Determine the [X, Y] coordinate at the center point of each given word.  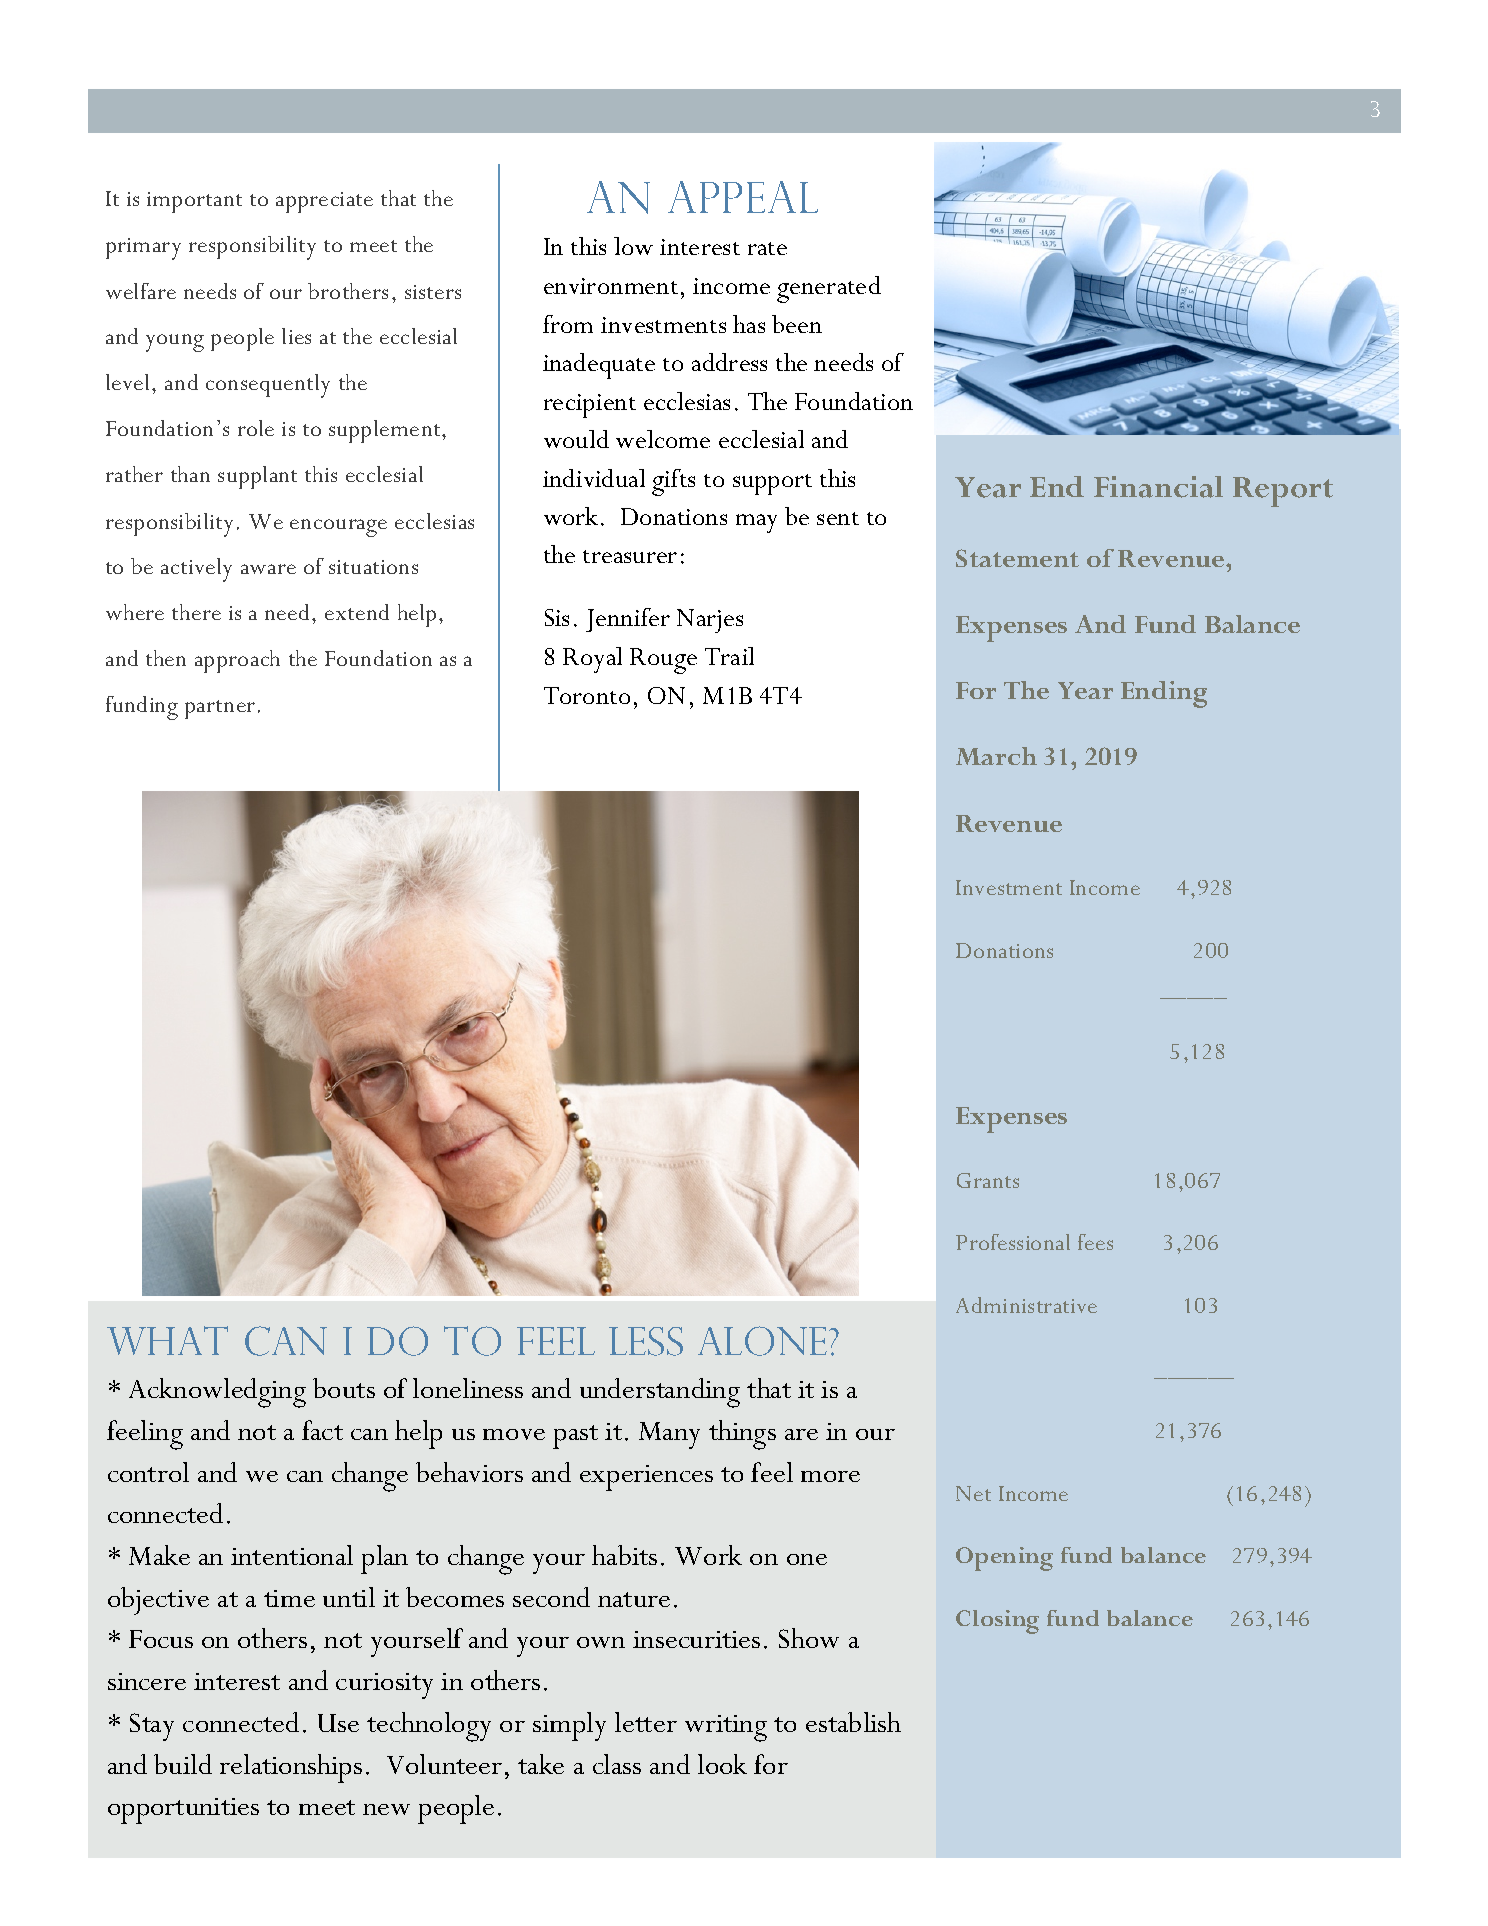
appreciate [324, 202]
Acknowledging [217, 1393]
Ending [1164, 694]
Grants [988, 1180]
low [633, 246]
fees [1095, 1242]
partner [220, 709]
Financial [1158, 487]
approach [237, 661]
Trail [729, 656]
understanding [660, 1393]
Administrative [1026, 1305]
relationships [291, 1768]
